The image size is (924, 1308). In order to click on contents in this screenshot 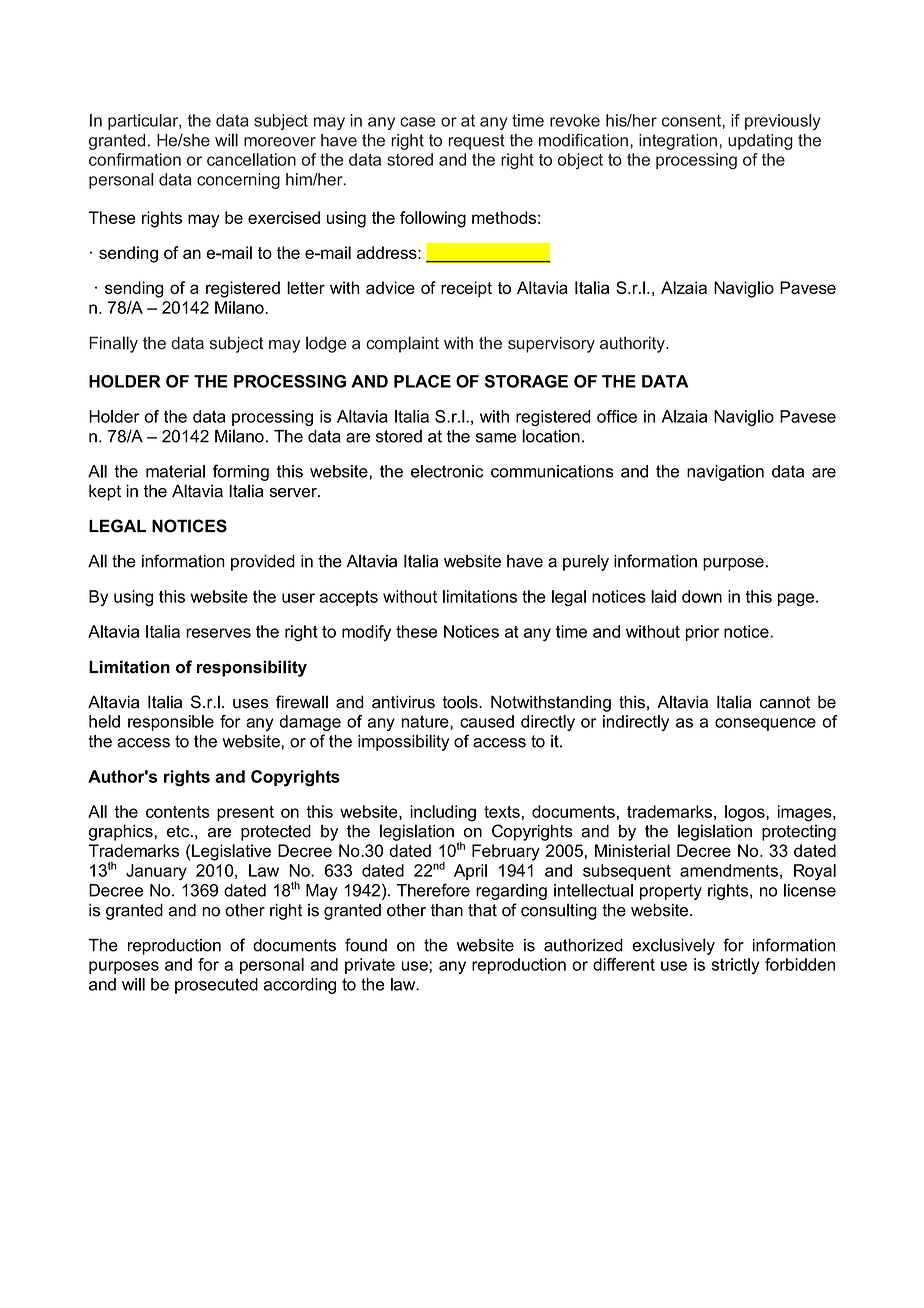, I will do `click(177, 812)`.
